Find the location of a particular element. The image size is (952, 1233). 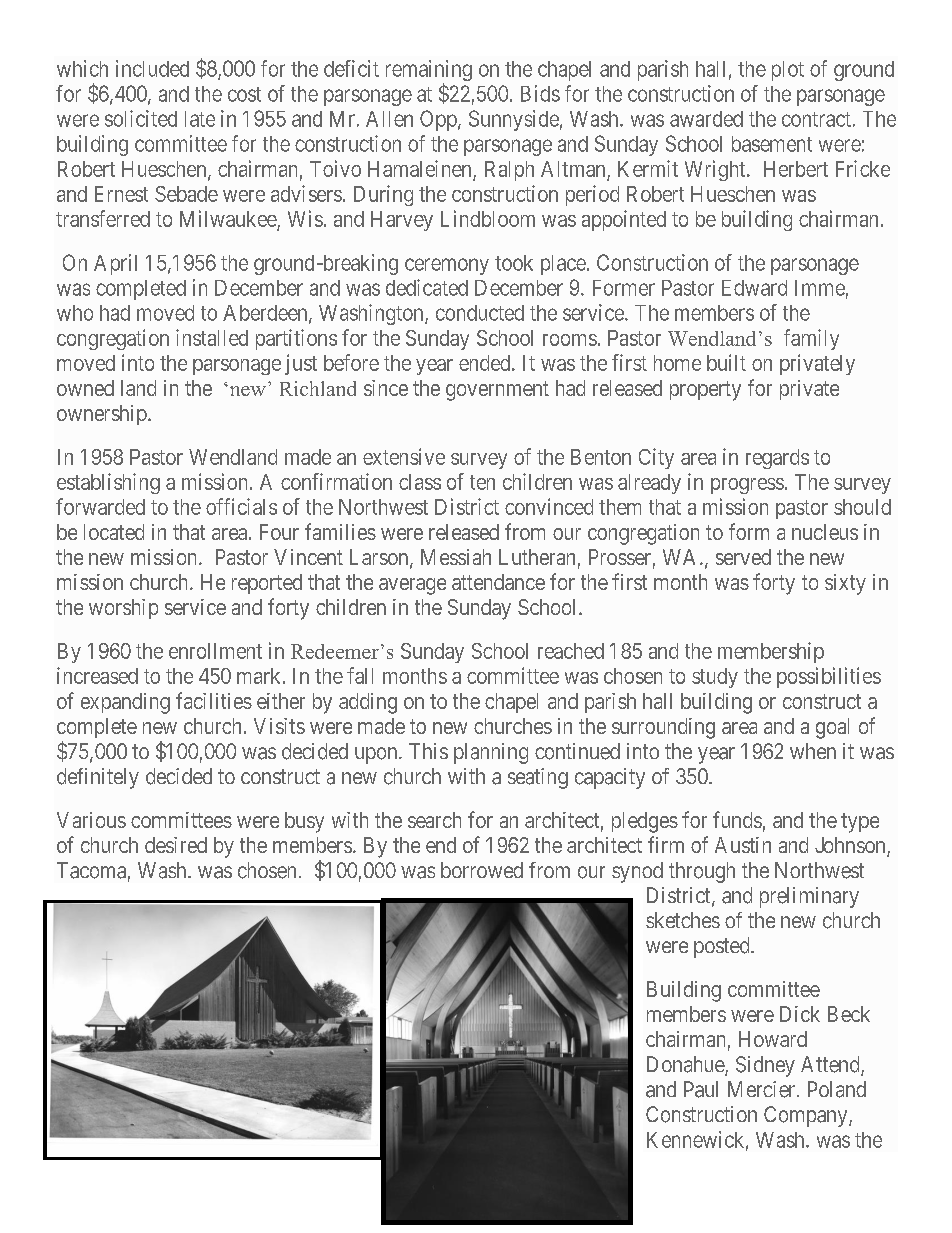

solicited is located at coordinates (141, 118).
